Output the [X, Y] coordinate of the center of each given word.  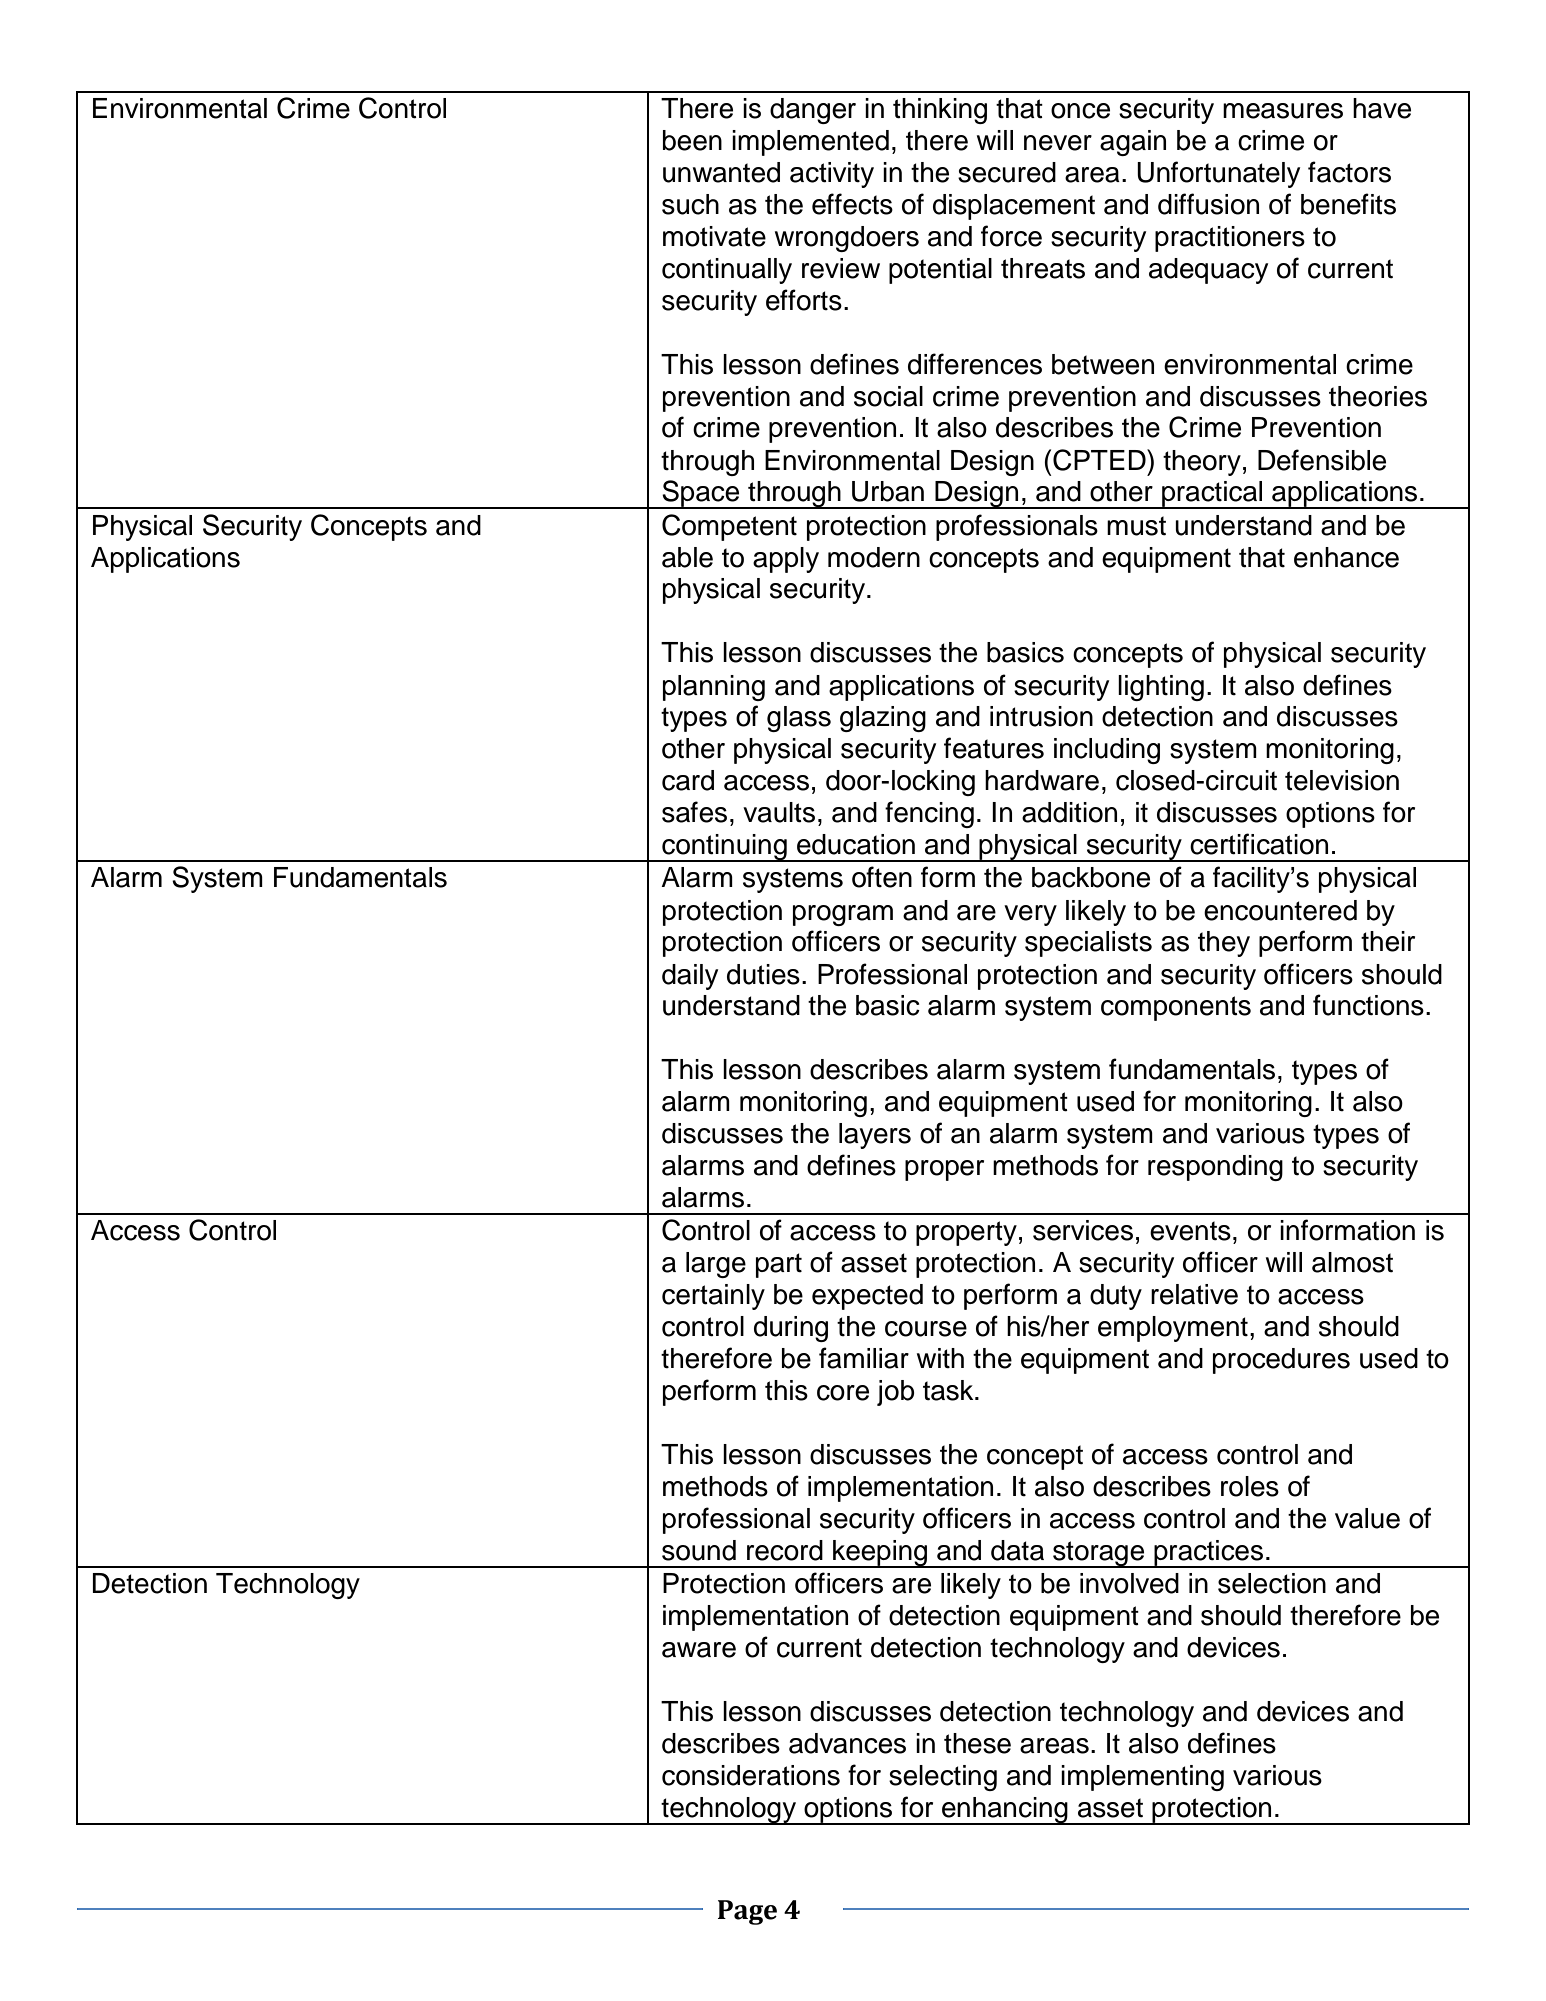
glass [799, 719]
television [1342, 780]
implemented [810, 143]
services [1083, 1230]
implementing [1142, 1778]
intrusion [1041, 716]
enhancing [1005, 1811]
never [1058, 143]
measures [1283, 111]
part [779, 1265]
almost [1352, 1262]
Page [747, 1912]
